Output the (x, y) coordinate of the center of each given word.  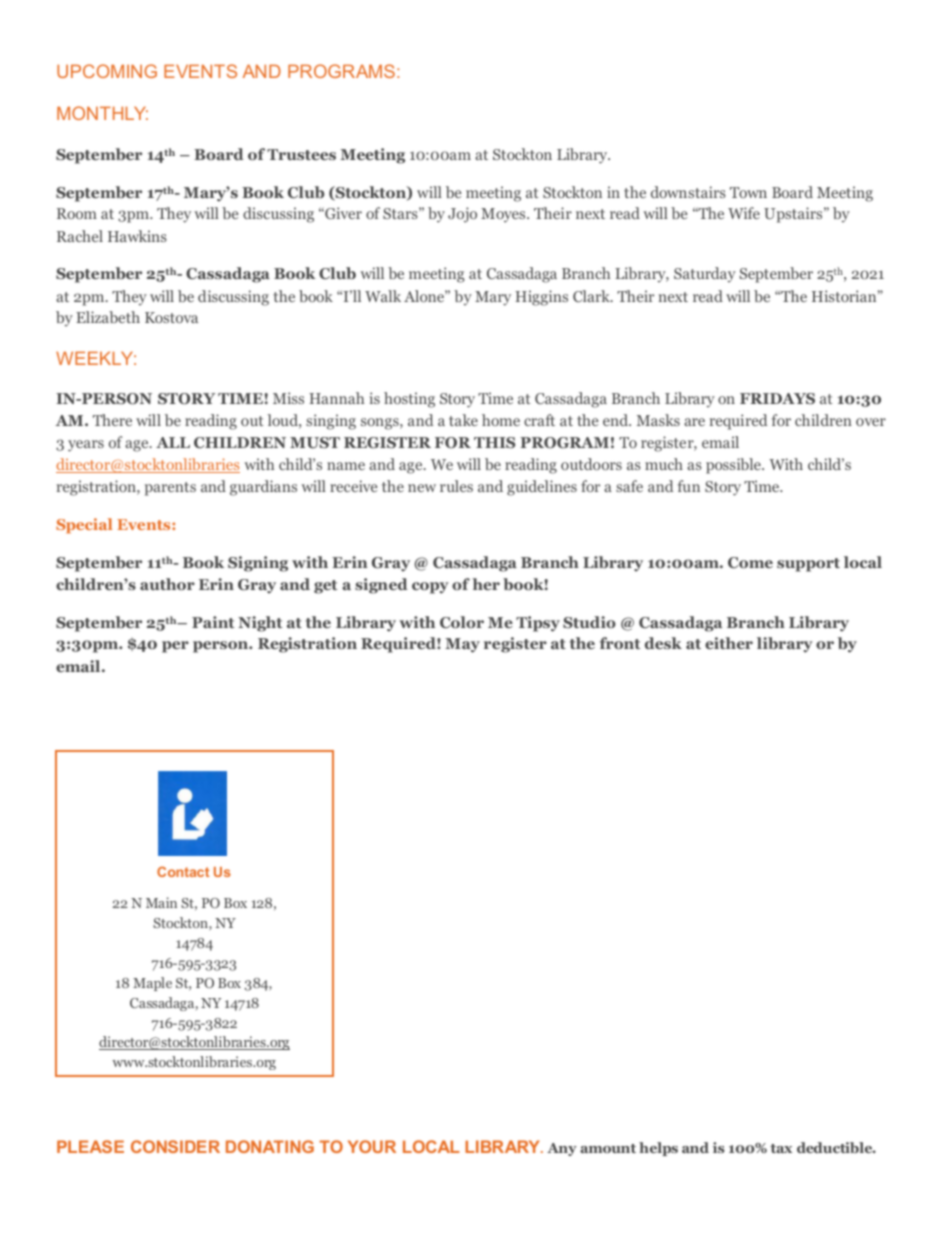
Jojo (462, 215)
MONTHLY (102, 113)
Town (748, 192)
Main (161, 902)
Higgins (541, 298)
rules (456, 486)
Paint (213, 622)
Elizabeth (108, 317)
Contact (183, 871)
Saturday (705, 275)
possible (734, 466)
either (729, 643)
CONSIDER (175, 1146)
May (462, 645)
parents (170, 489)
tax (781, 1148)
